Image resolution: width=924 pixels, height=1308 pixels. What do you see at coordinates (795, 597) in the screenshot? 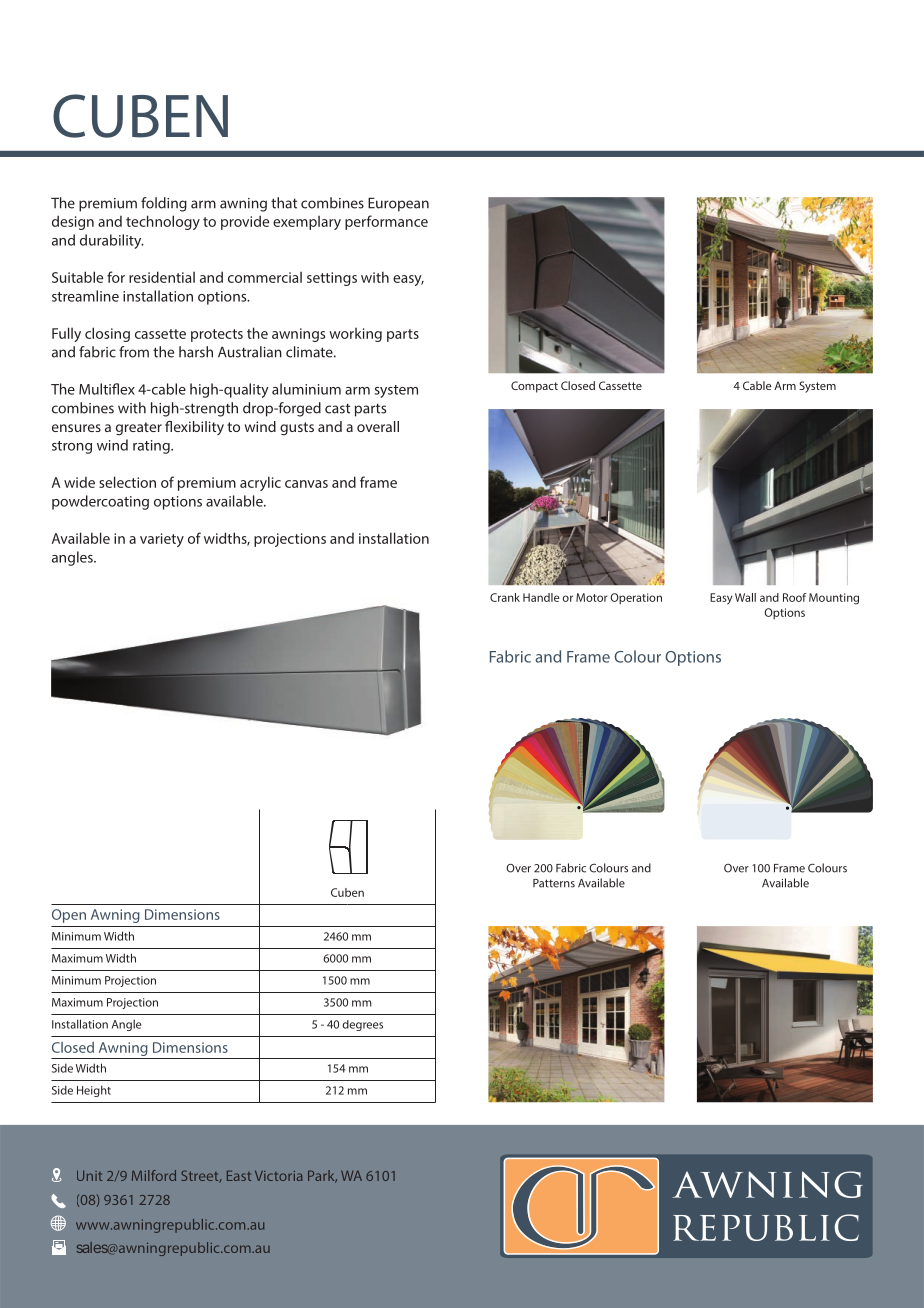
I see `Roof` at bounding box center [795, 597].
